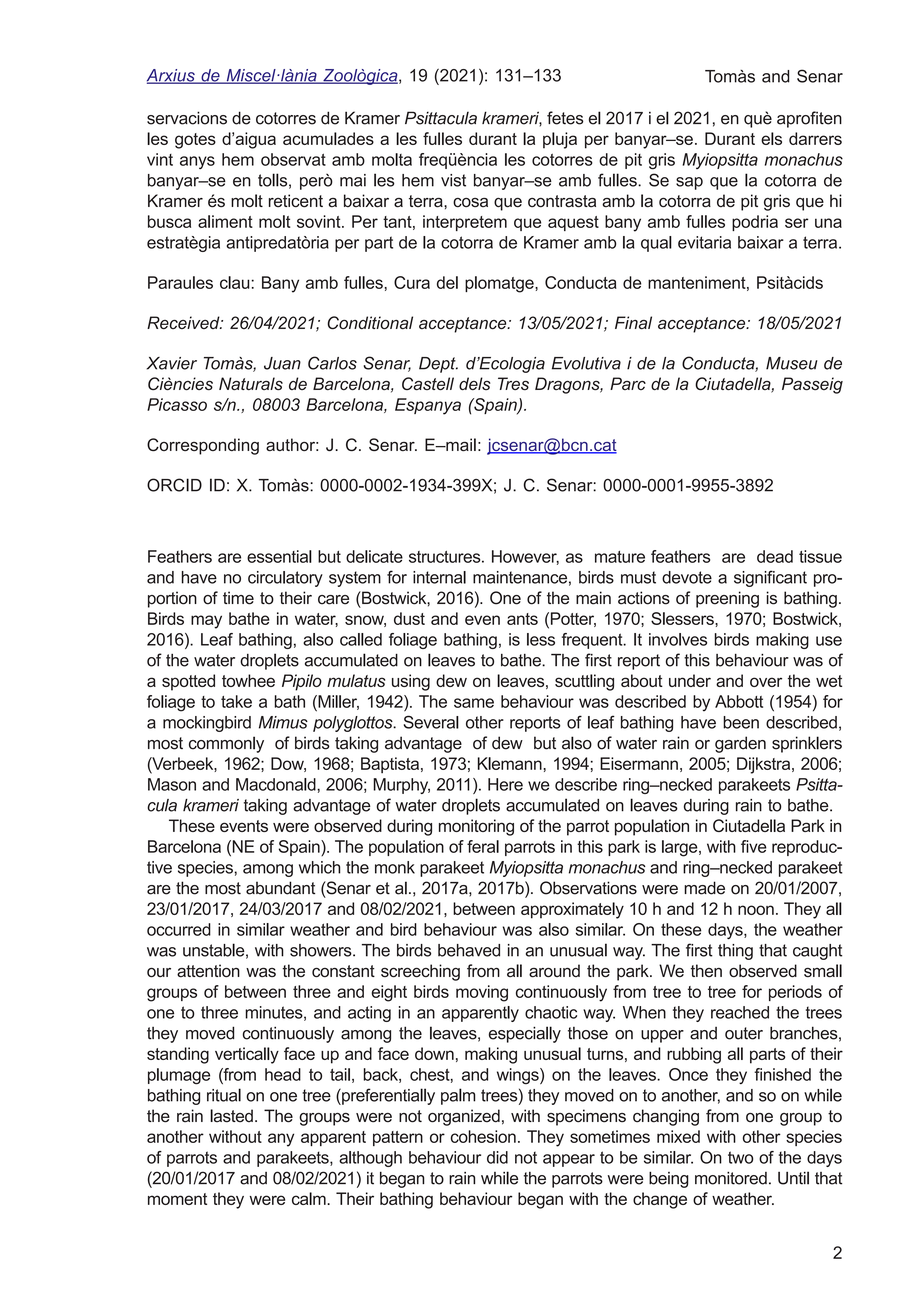 The height and width of the image is (1305, 924). What do you see at coordinates (739, 701) in the image?
I see `Abbott` at bounding box center [739, 701].
